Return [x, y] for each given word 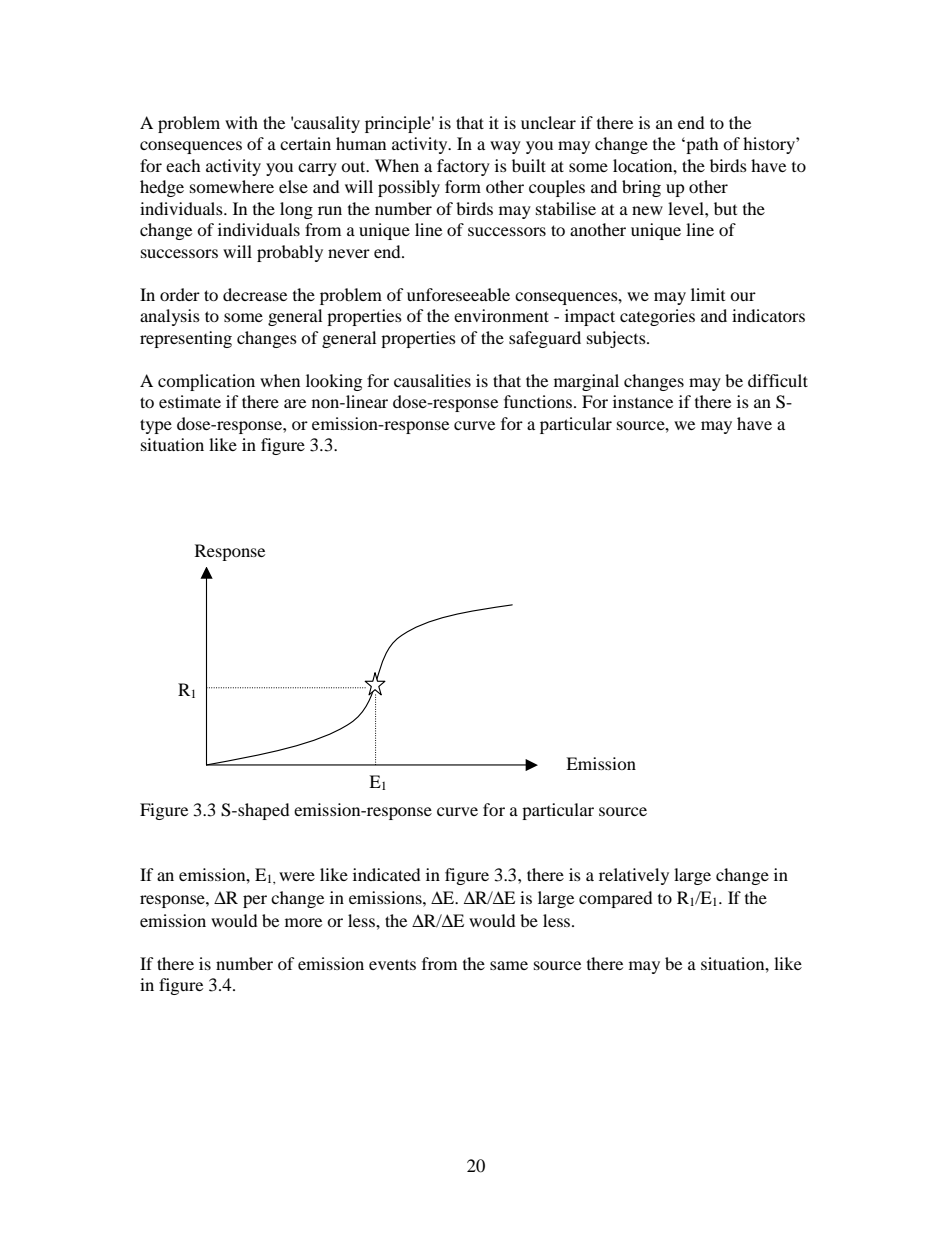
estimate [190, 401]
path [701, 145]
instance [643, 401]
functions [539, 401]
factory [463, 167]
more [303, 922]
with [241, 122]
